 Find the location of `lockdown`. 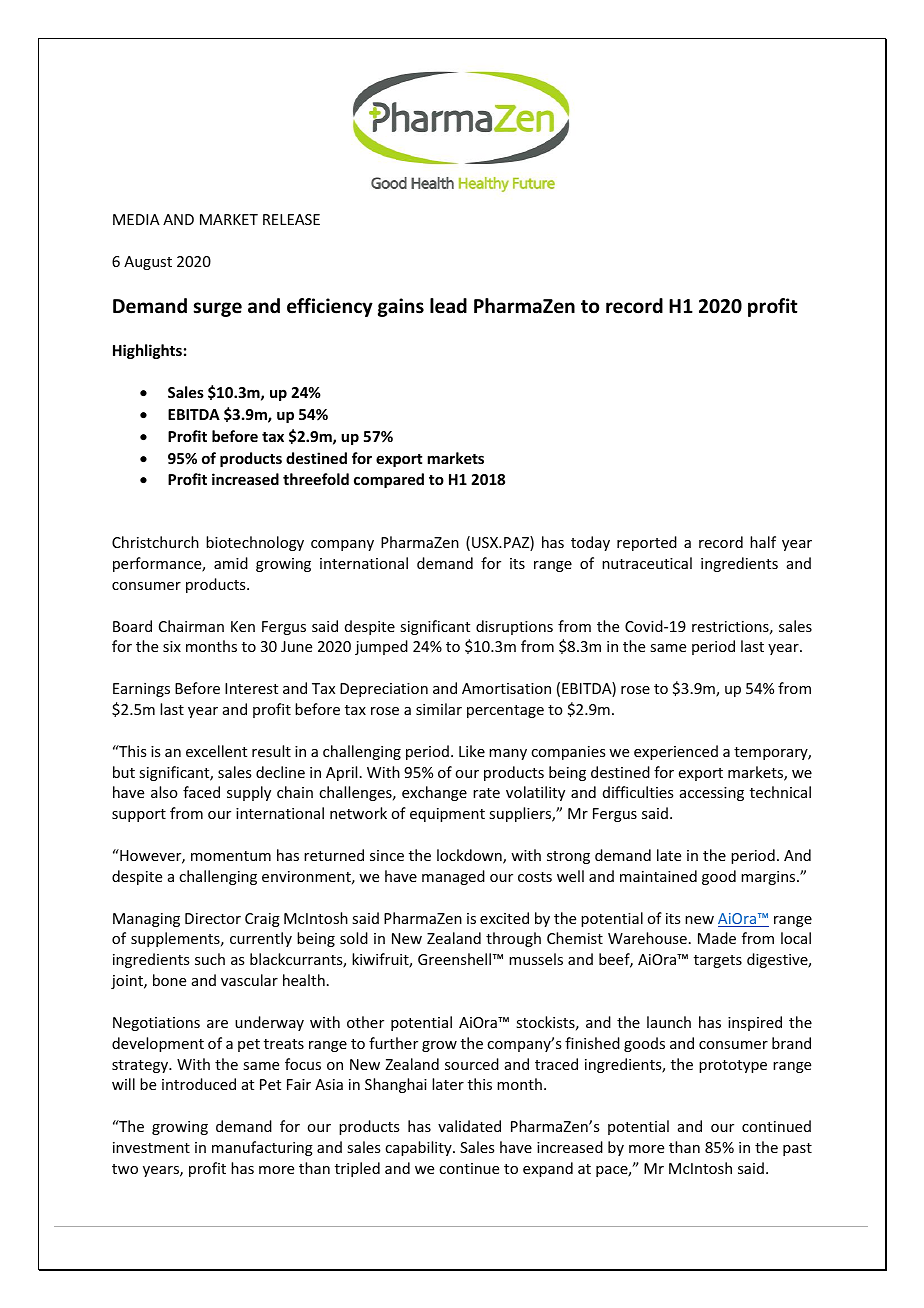

lockdown is located at coordinates (470, 856).
